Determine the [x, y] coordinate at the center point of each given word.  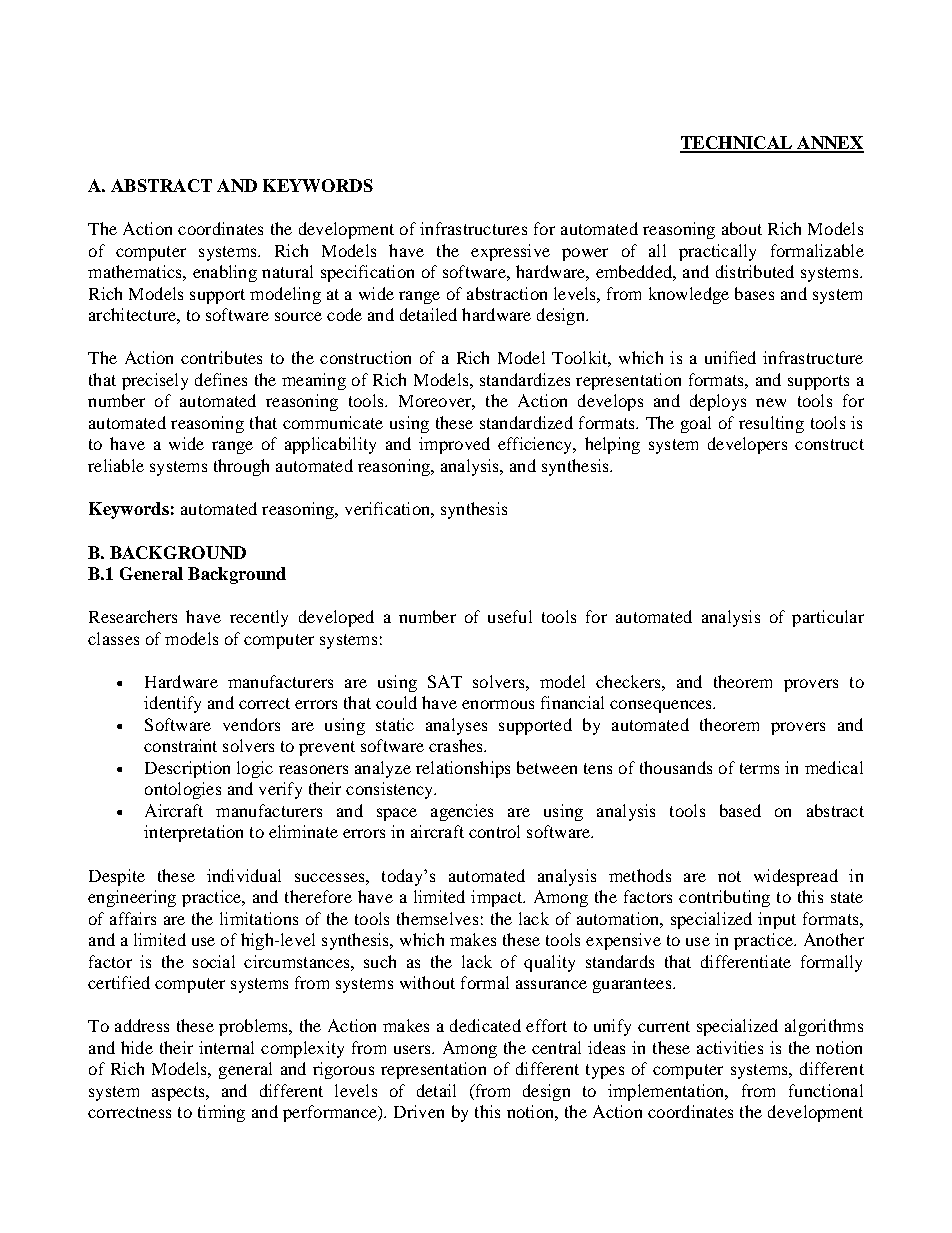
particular [828, 618]
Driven [419, 1111]
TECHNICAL [737, 144]
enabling [225, 273]
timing [221, 1113]
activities [730, 1047]
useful [510, 616]
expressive [510, 252]
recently [259, 618]
